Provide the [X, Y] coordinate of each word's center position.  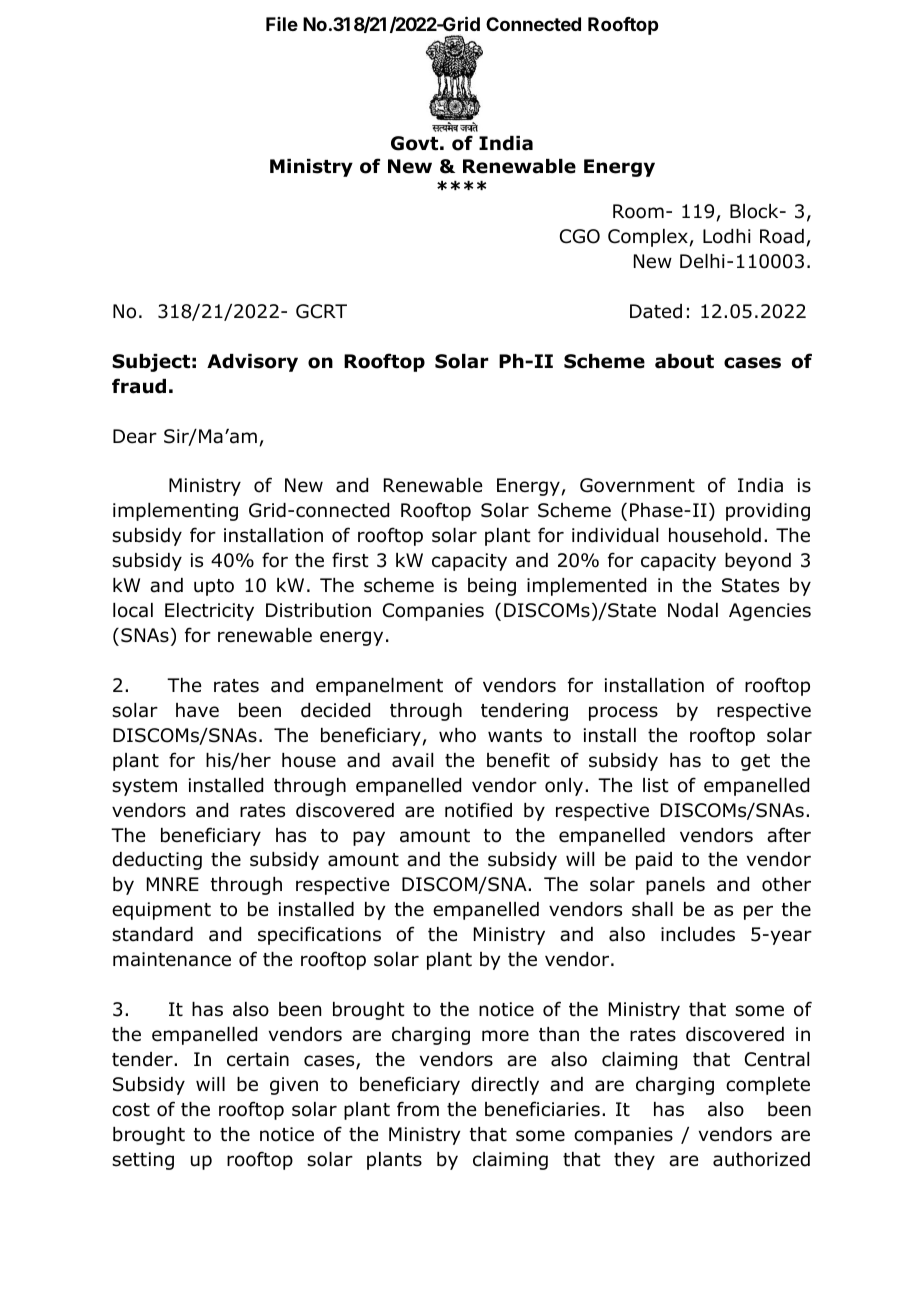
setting [143, 1161]
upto [214, 587]
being [492, 587]
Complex [649, 238]
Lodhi [727, 236]
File [282, 24]
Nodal [693, 610]
